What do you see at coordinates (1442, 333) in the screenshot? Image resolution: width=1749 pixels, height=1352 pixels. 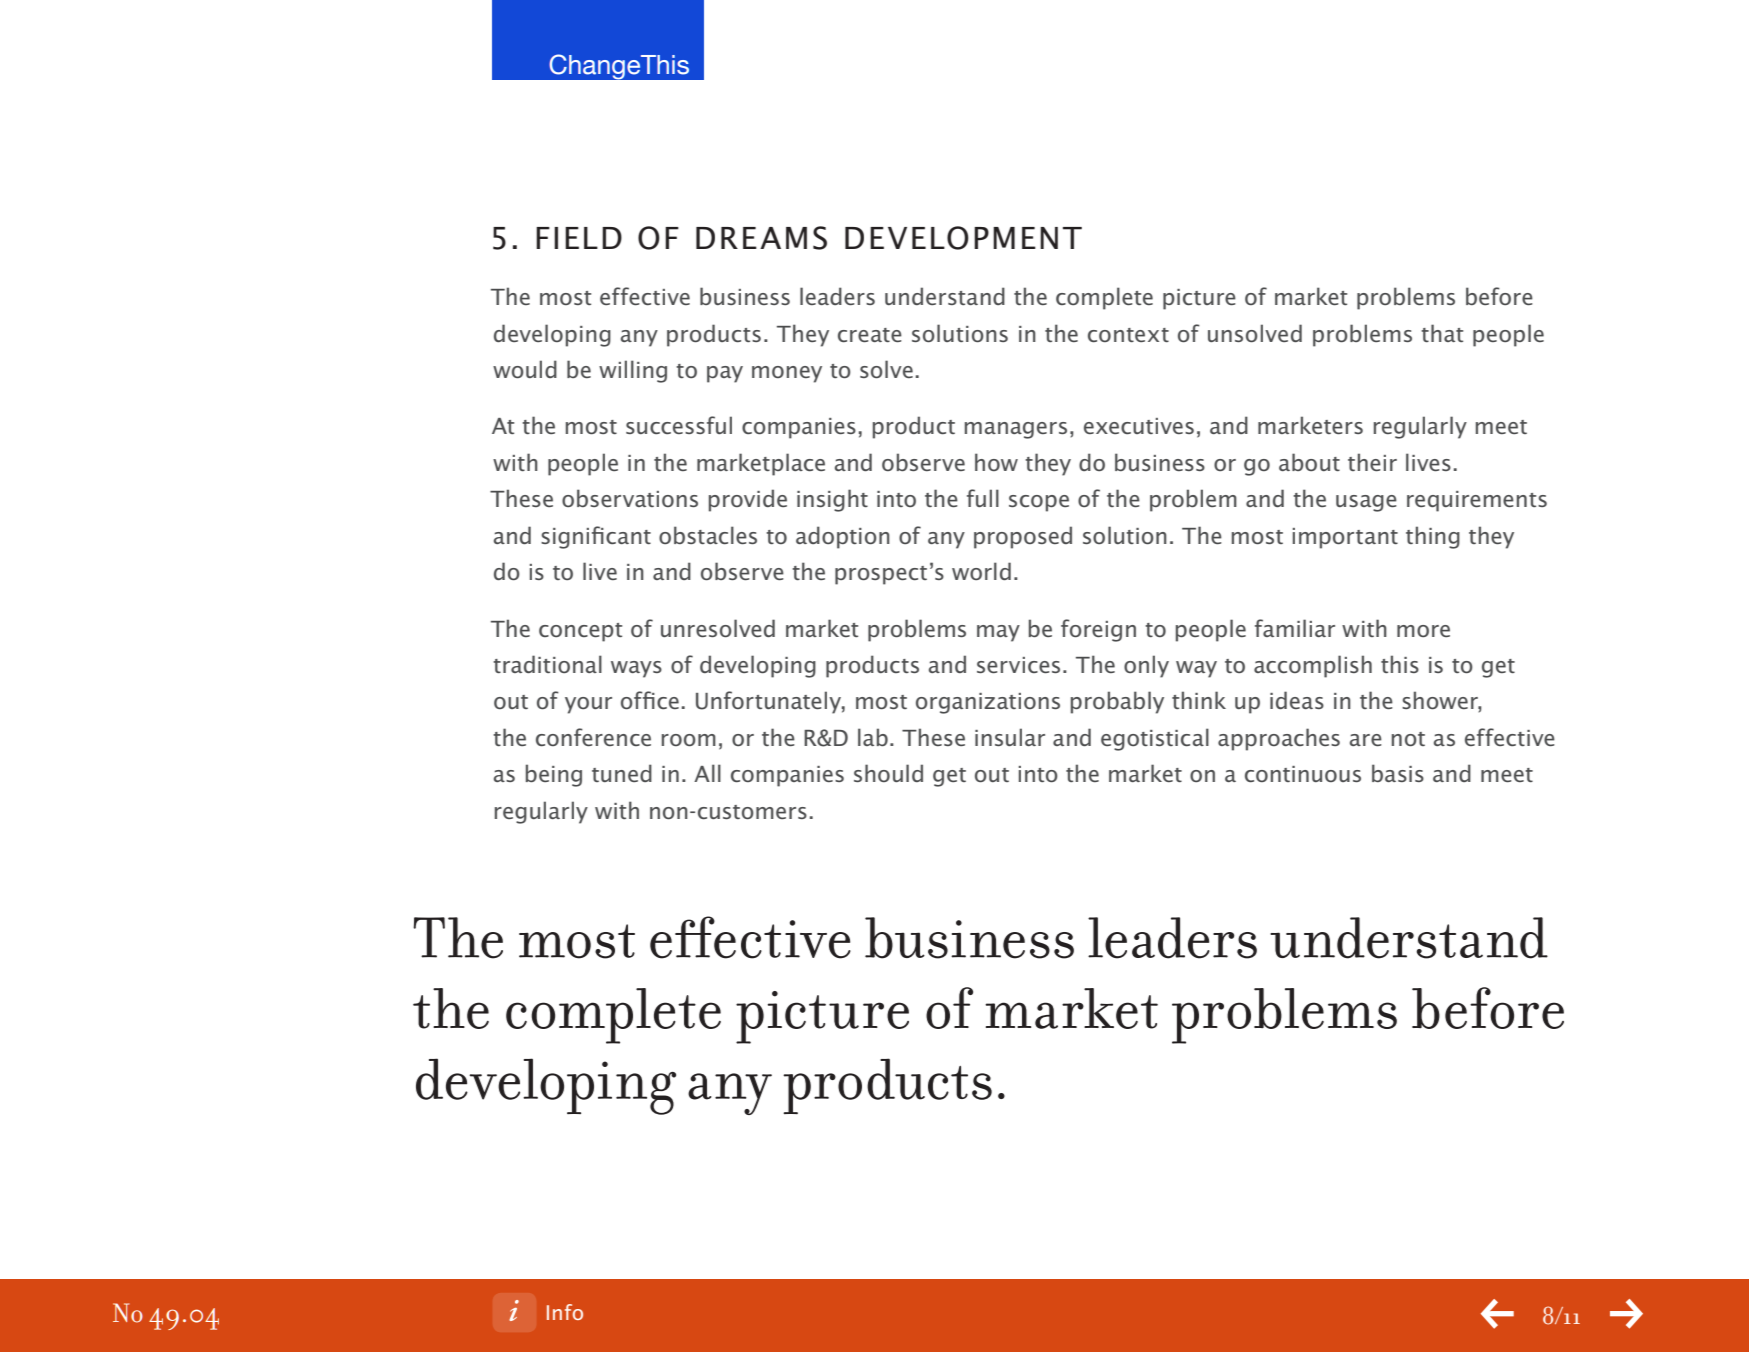 I see `that` at bounding box center [1442, 333].
